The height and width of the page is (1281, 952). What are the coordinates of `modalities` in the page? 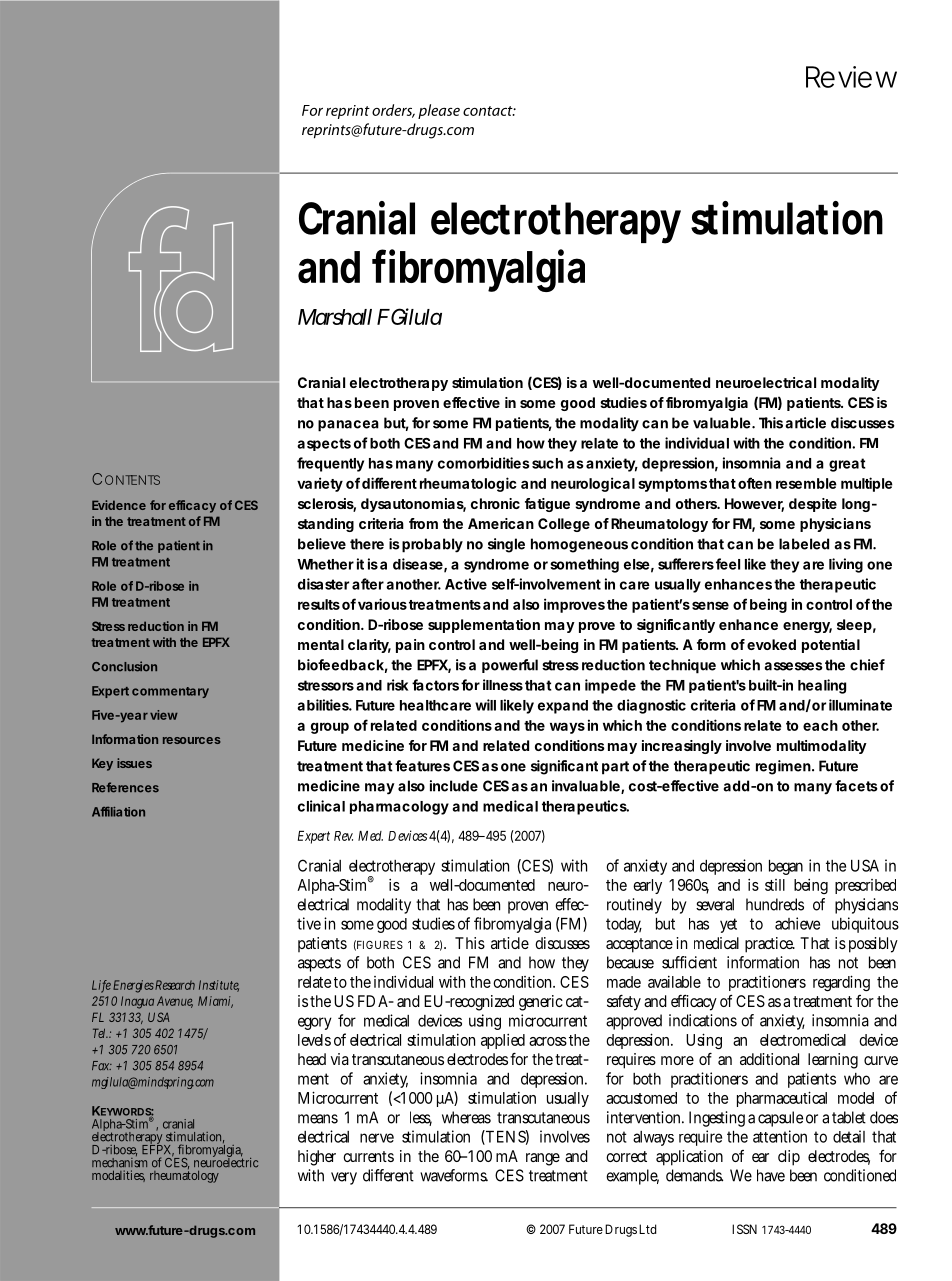 It's located at (118, 1176).
